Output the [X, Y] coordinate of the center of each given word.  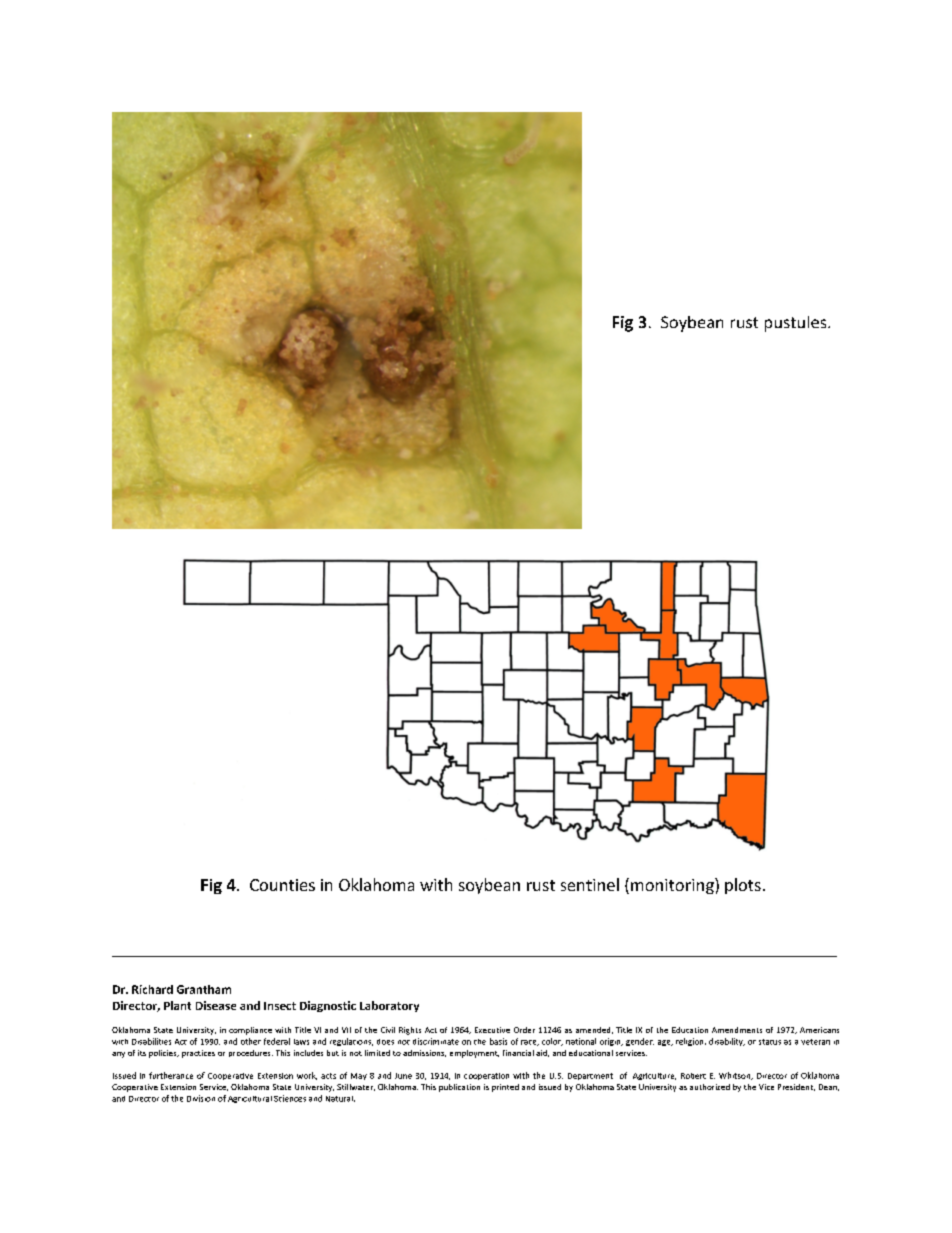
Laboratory [389, 1006]
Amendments [737, 1030]
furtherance [171, 1075]
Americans [819, 1030]
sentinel [590, 884]
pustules [797, 324]
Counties [282, 885]
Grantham [204, 989]
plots [743, 886]
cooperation [486, 1076]
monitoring [673, 886]
